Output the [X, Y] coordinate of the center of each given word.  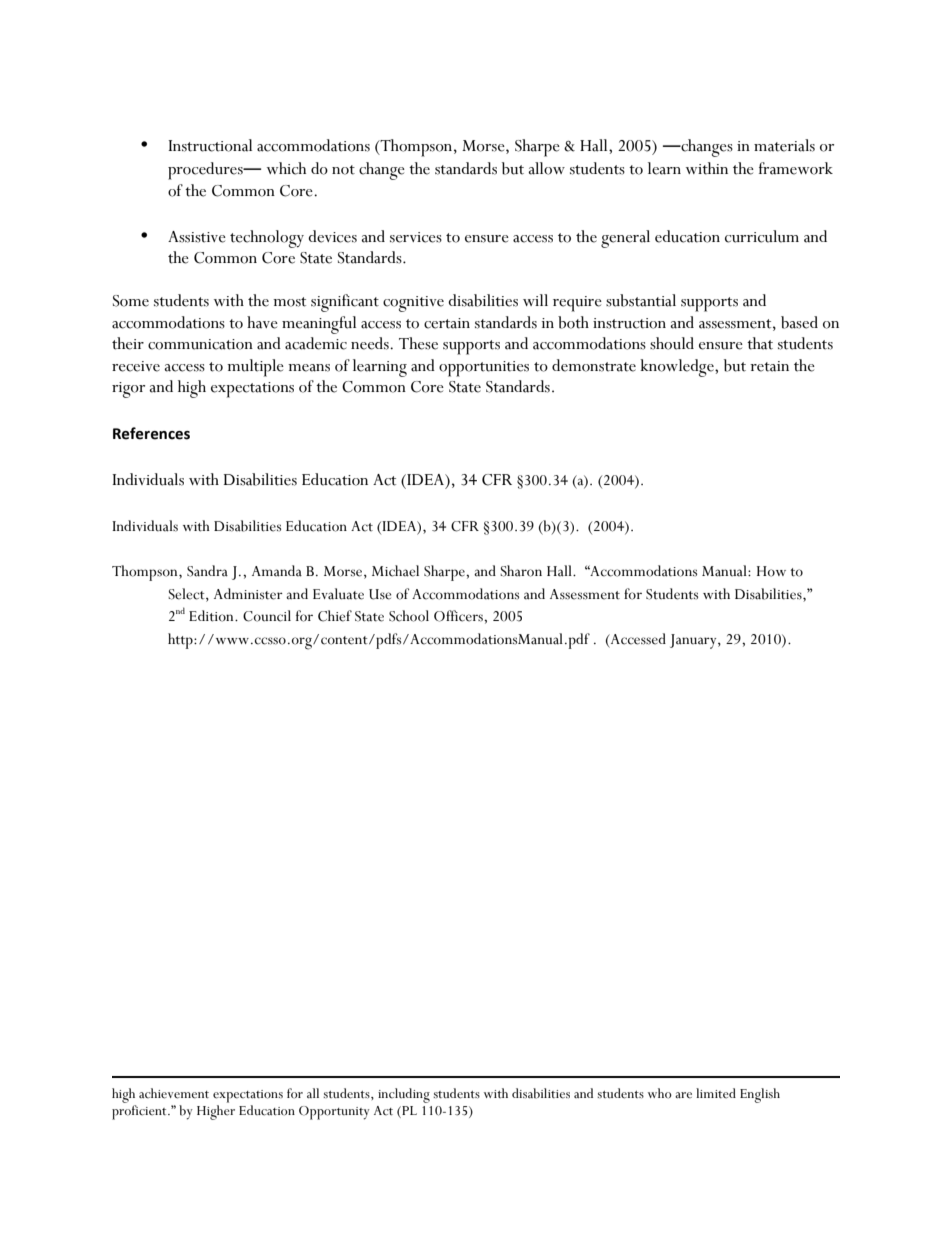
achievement [174, 1093]
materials [784, 145]
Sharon [521, 571]
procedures [206, 171]
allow [546, 168]
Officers [459, 616]
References [151, 433]
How [771, 571]
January [694, 641]
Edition [212, 616]
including [404, 1095]
